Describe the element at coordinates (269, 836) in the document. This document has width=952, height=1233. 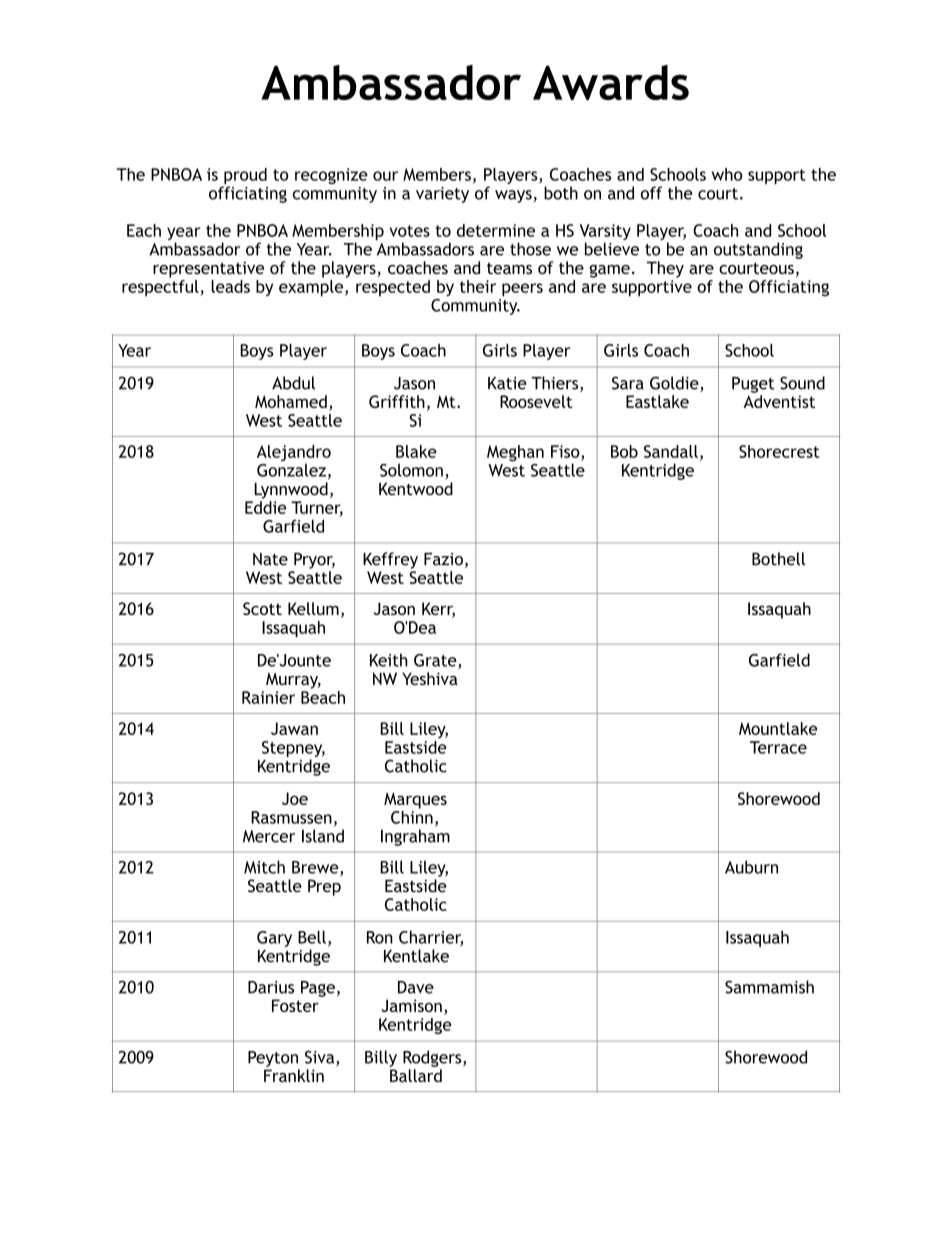
I see `Mercer` at that location.
